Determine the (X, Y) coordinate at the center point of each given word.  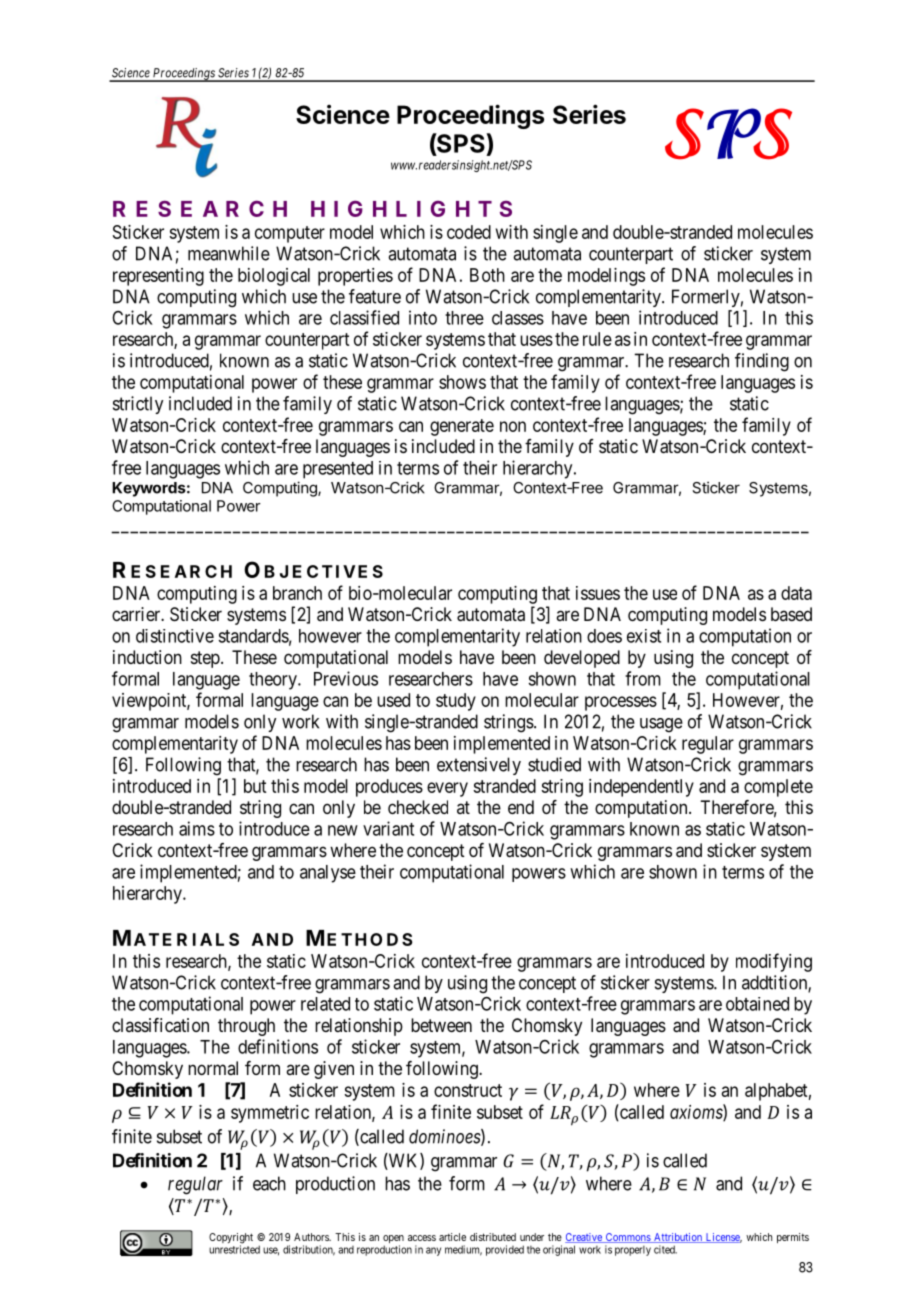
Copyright (231, 1239)
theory (274, 681)
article (452, 1237)
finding (762, 362)
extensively (479, 766)
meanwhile (229, 253)
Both (487, 275)
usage (661, 725)
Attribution (678, 1238)
